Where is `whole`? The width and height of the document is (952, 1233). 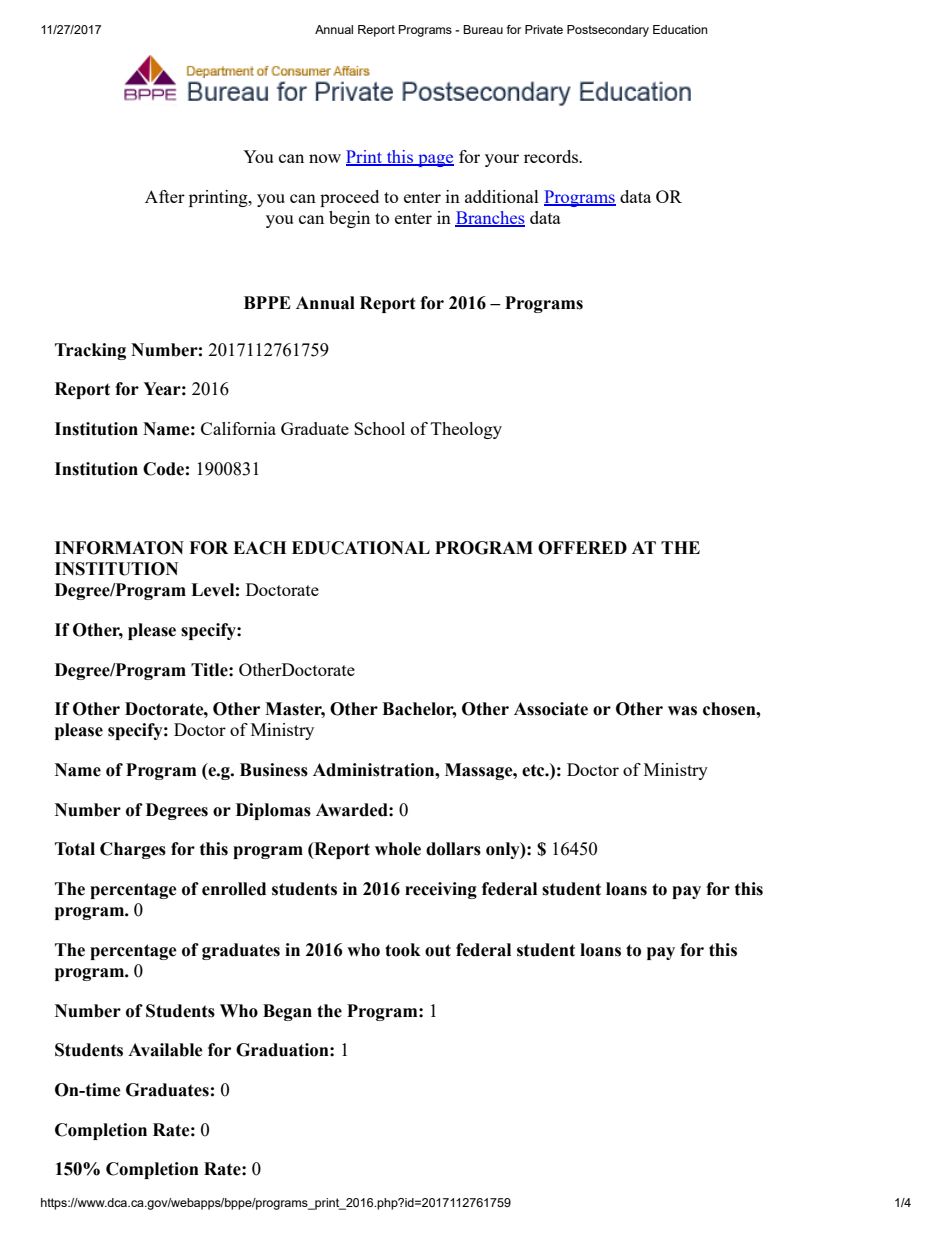 whole is located at coordinates (398, 849).
